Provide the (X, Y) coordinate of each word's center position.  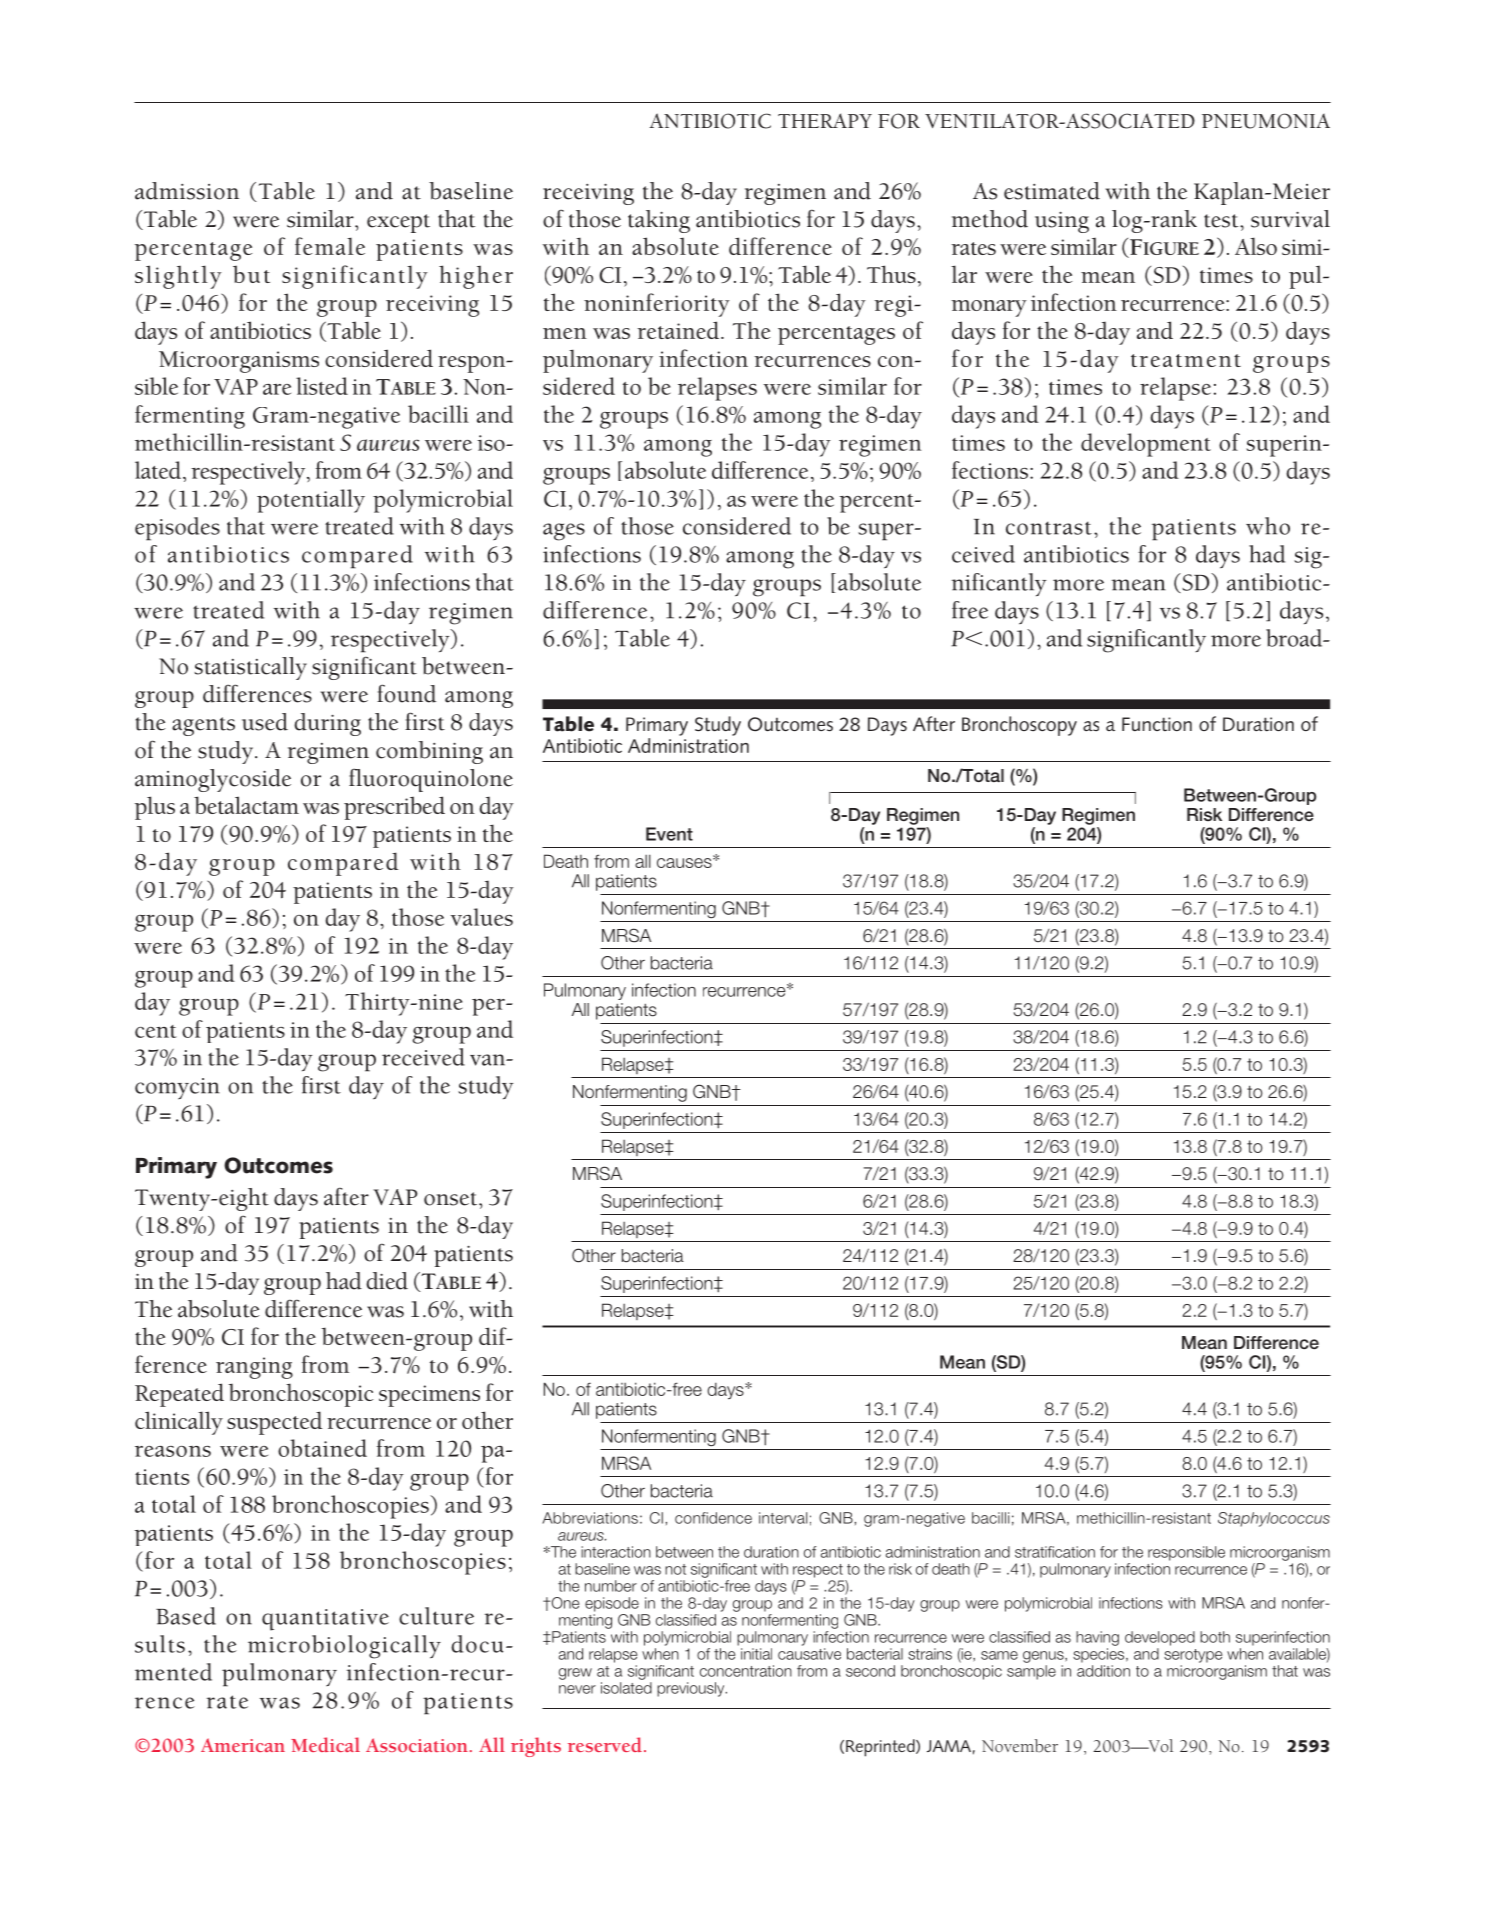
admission (187, 191)
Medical (325, 1744)
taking (659, 221)
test (1222, 221)
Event (669, 834)
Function (1157, 724)
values (482, 917)
